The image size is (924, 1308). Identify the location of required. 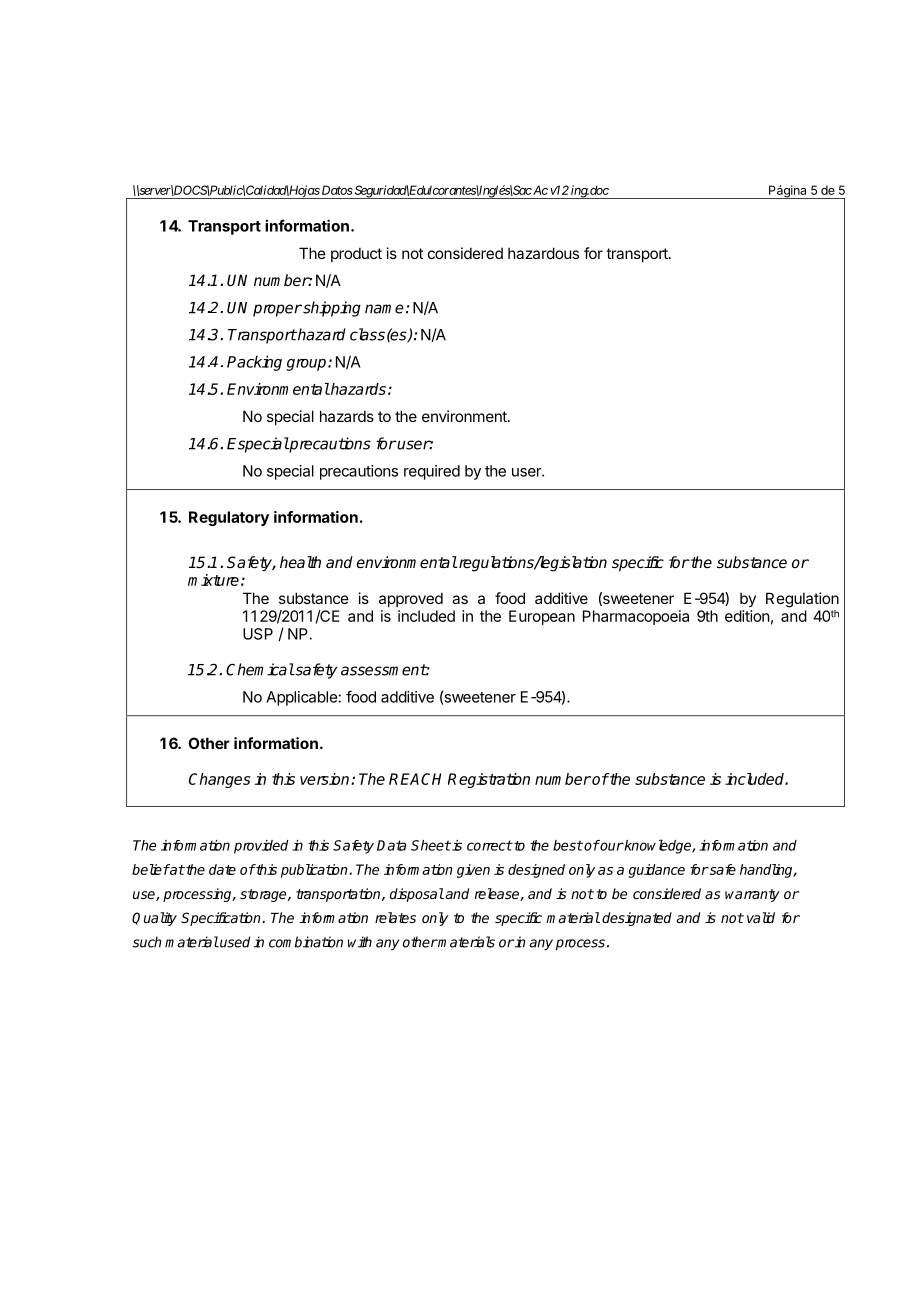
(432, 472).
